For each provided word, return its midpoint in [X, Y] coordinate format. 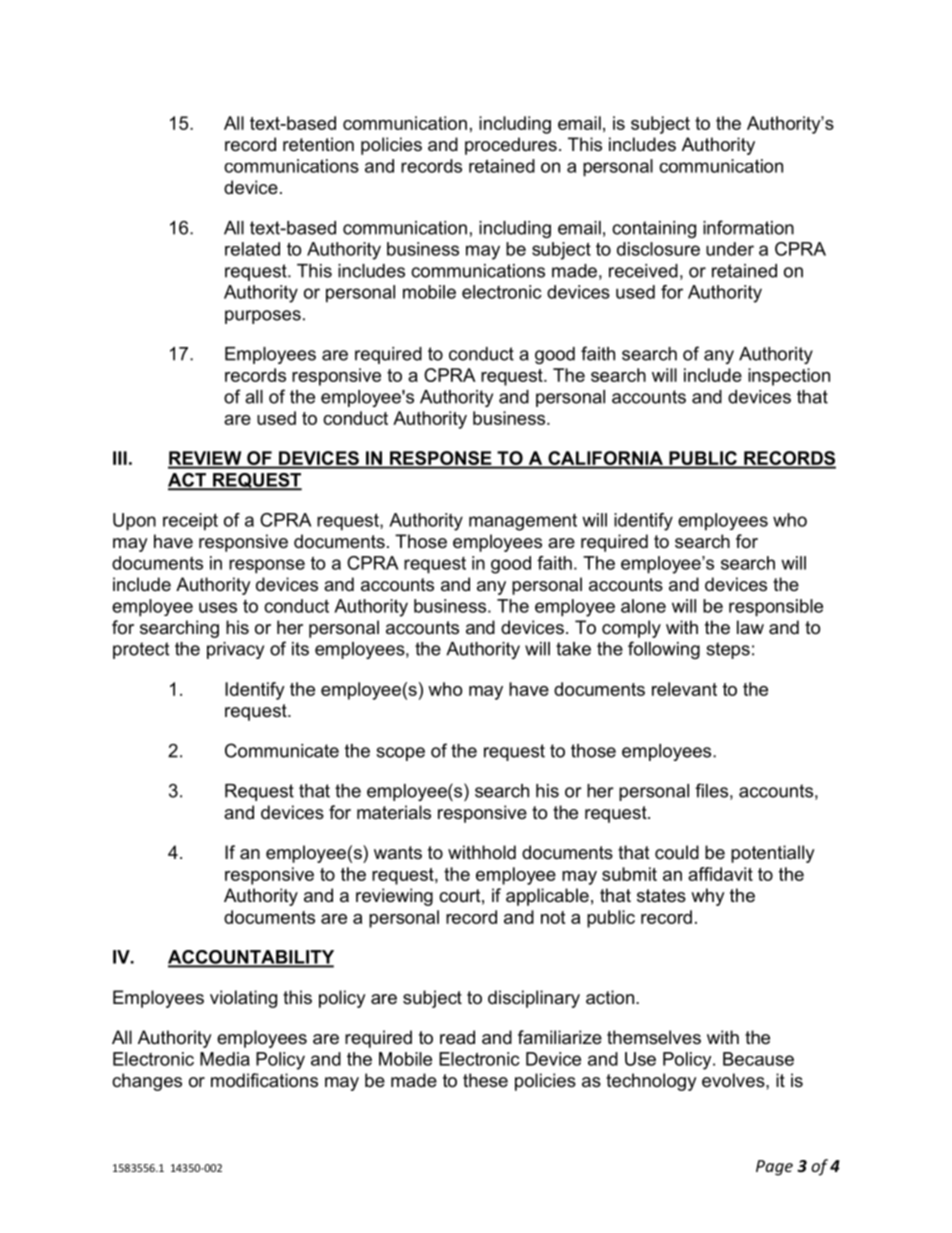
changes [147, 1082]
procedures [511, 146]
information [748, 227]
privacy [235, 650]
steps [728, 650]
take [573, 649]
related [252, 249]
